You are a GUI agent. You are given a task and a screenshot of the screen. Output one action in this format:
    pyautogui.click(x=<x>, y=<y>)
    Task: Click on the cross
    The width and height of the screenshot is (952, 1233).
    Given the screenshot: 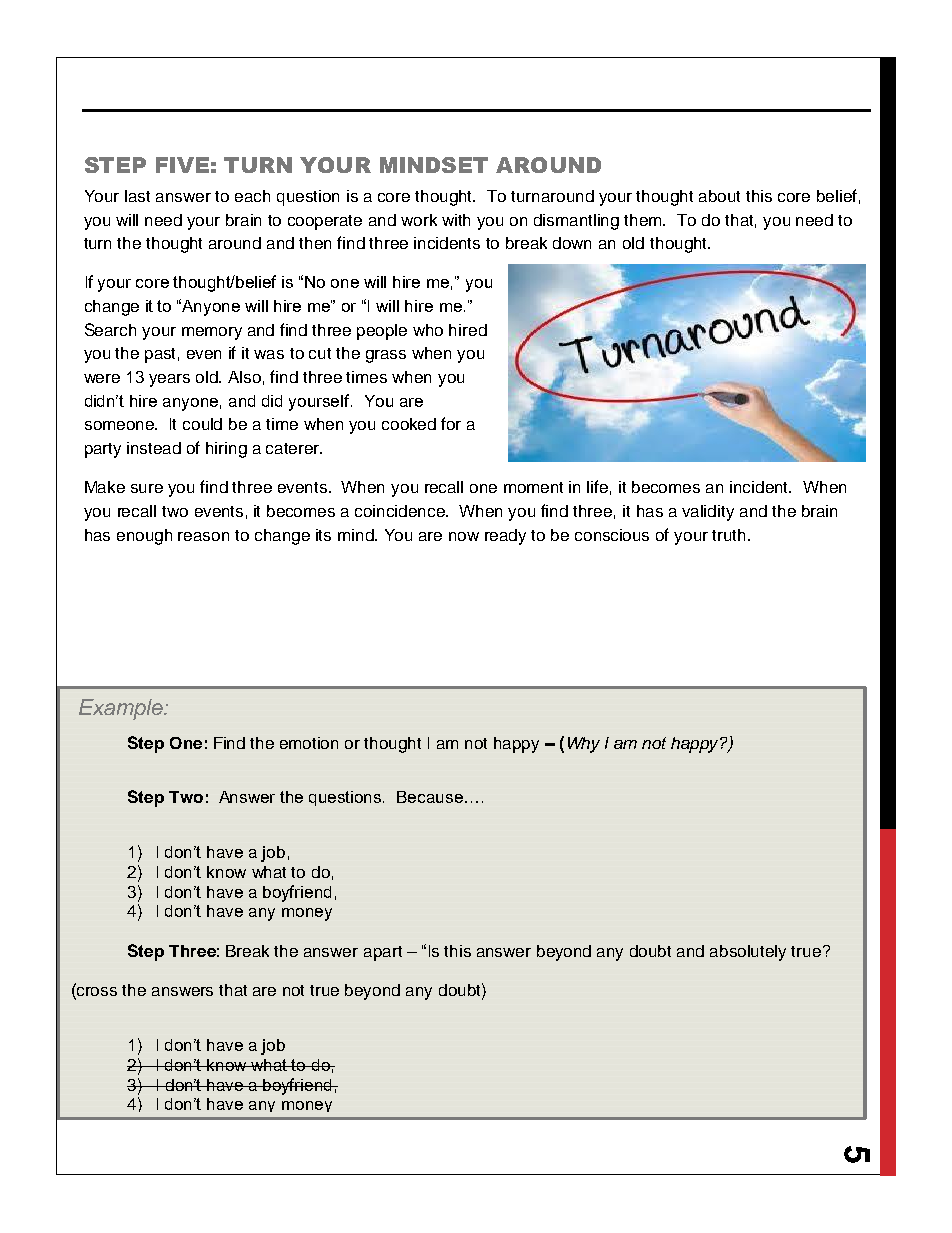 What is the action you would take?
    pyautogui.click(x=96, y=993)
